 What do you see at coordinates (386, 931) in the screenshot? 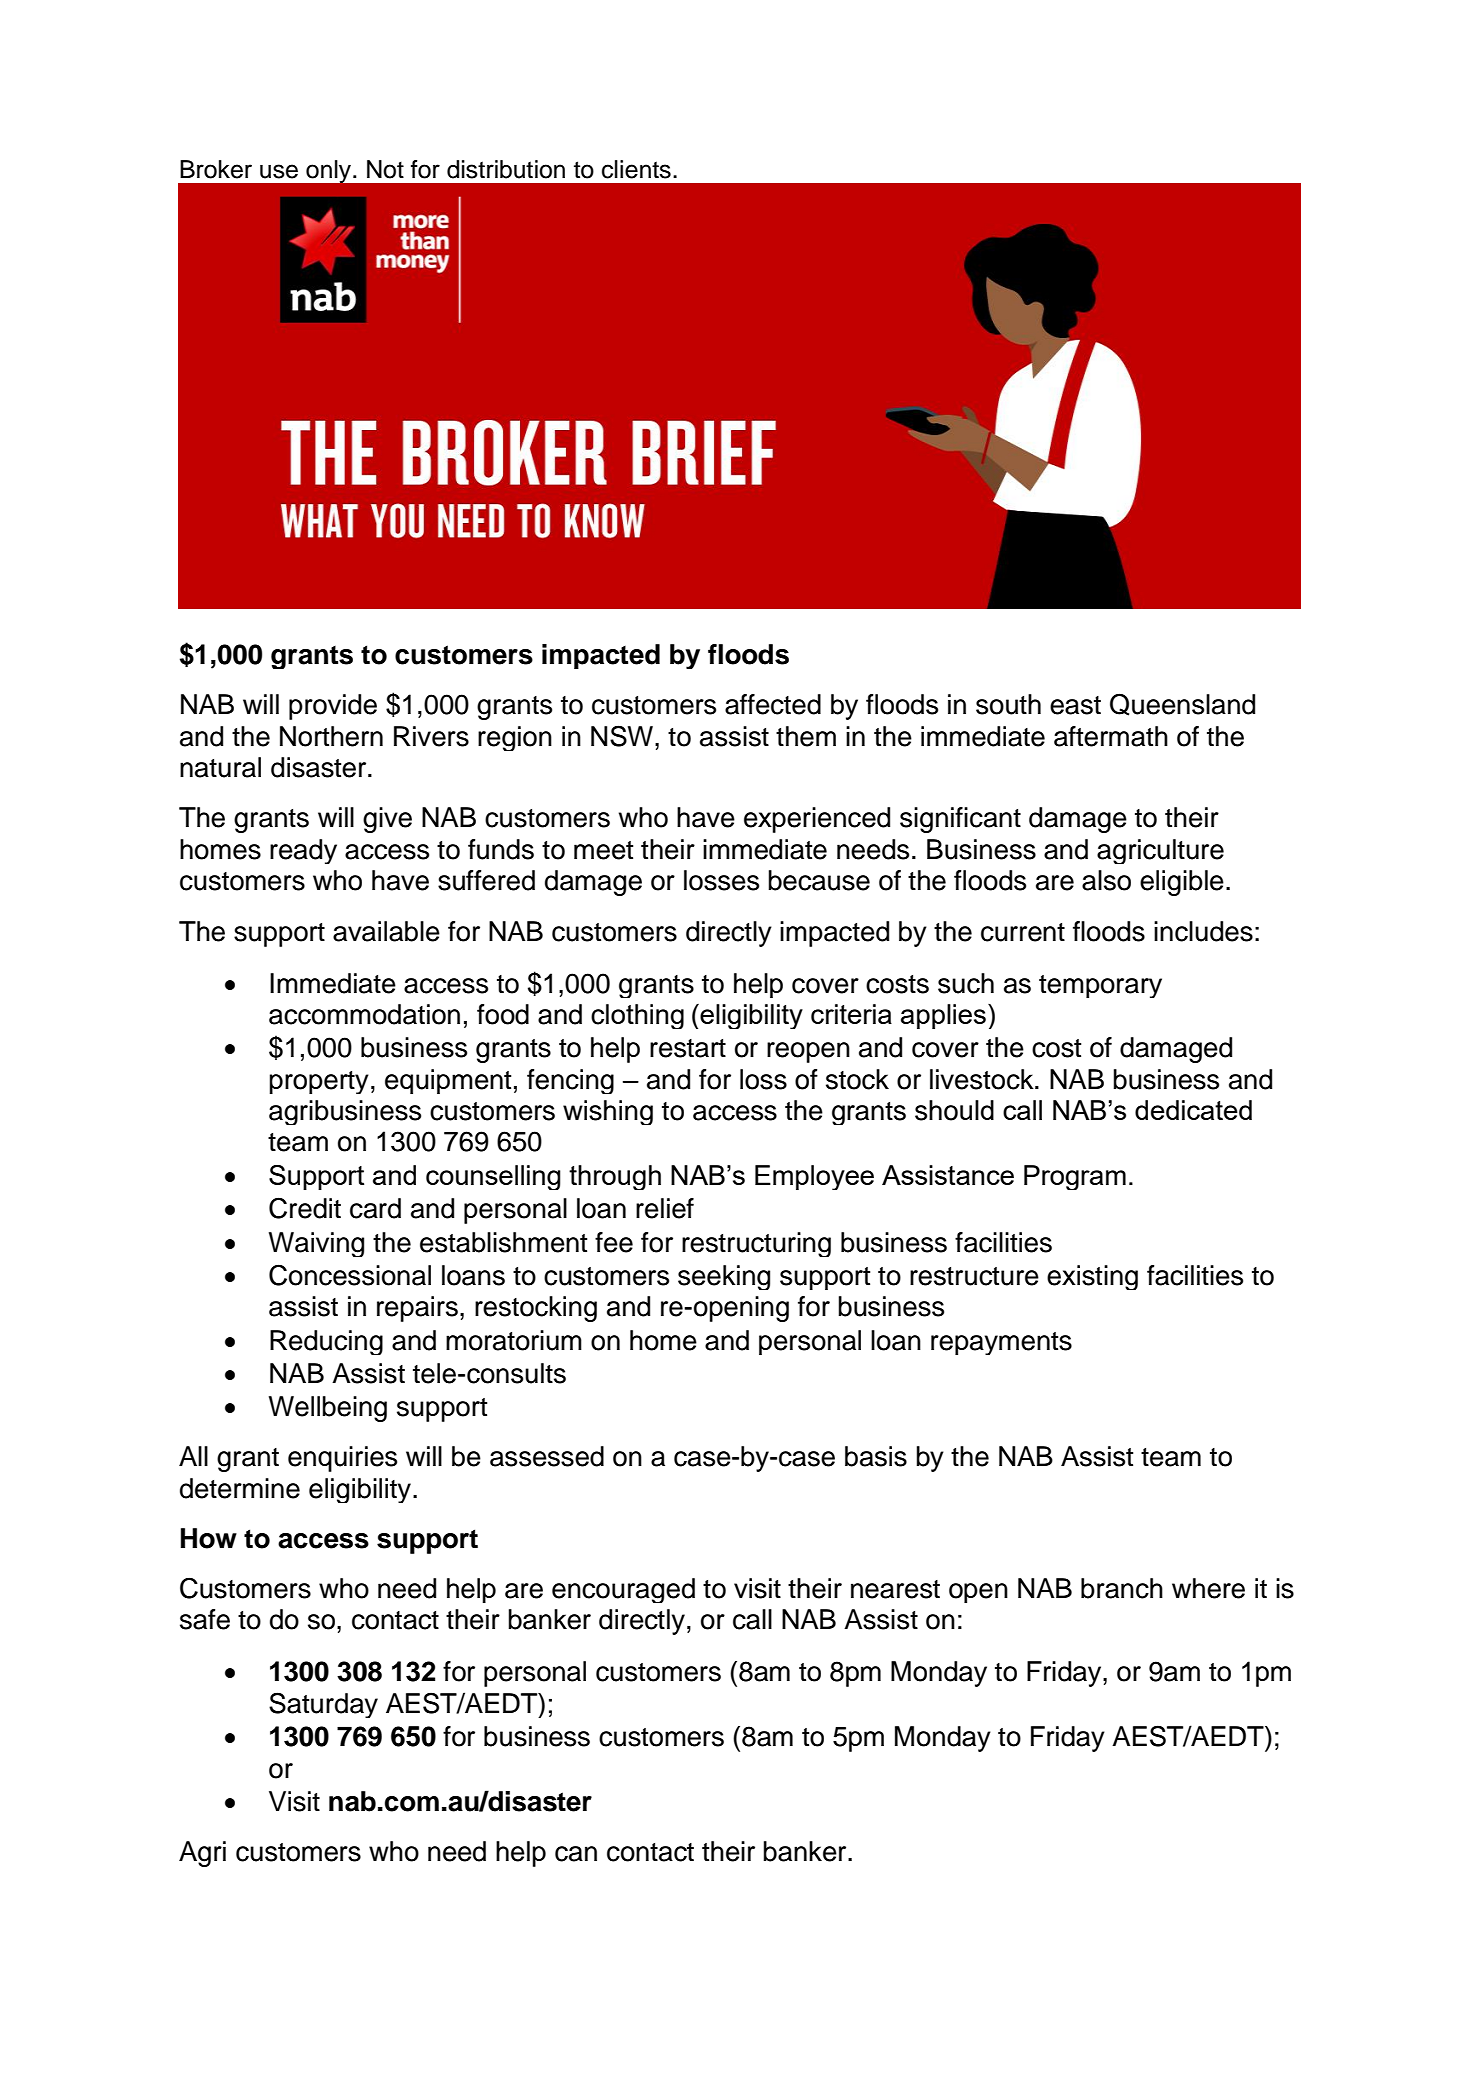
I see `available` at bounding box center [386, 931].
